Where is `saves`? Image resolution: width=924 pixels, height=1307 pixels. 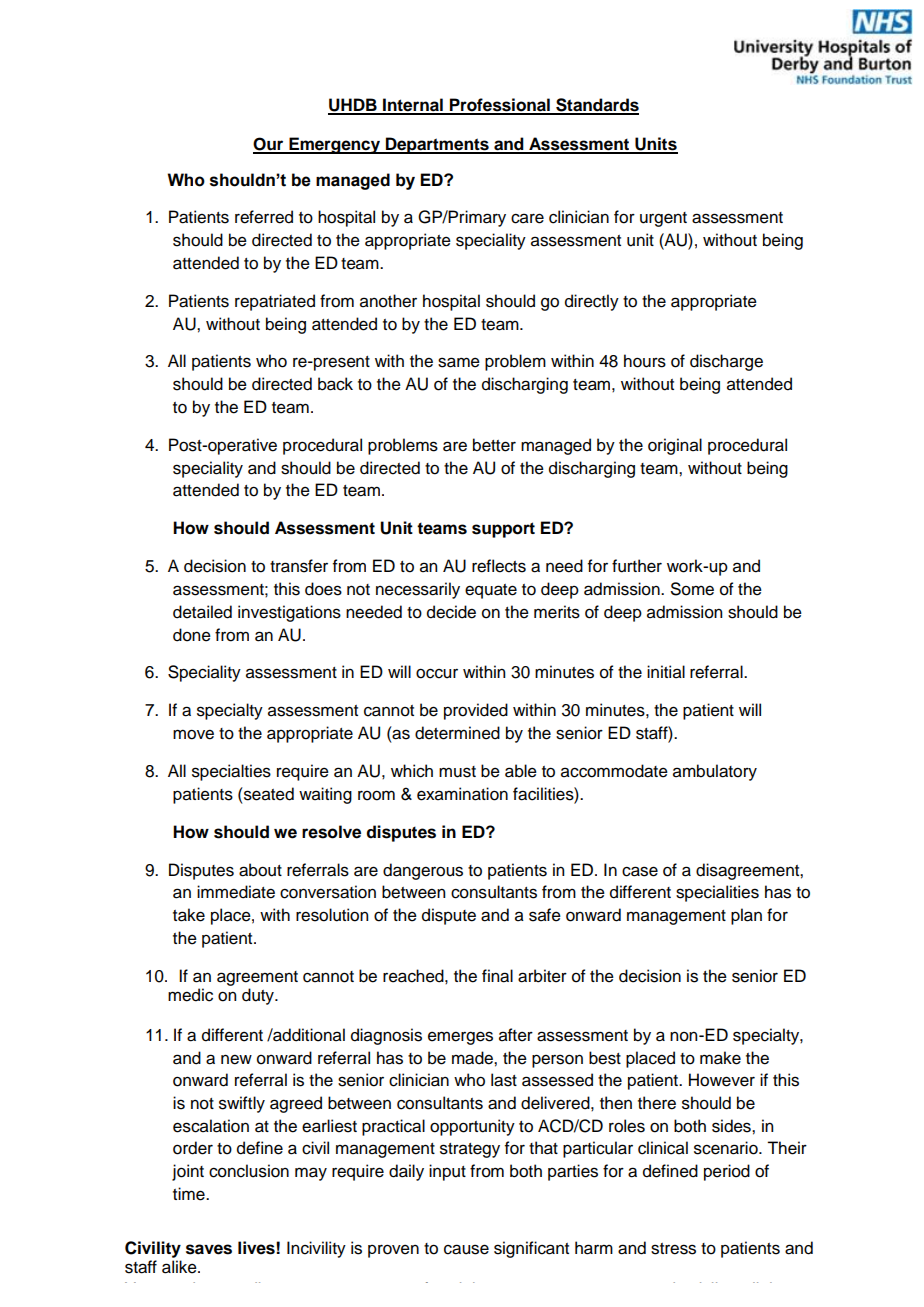
saves is located at coordinates (209, 1249).
